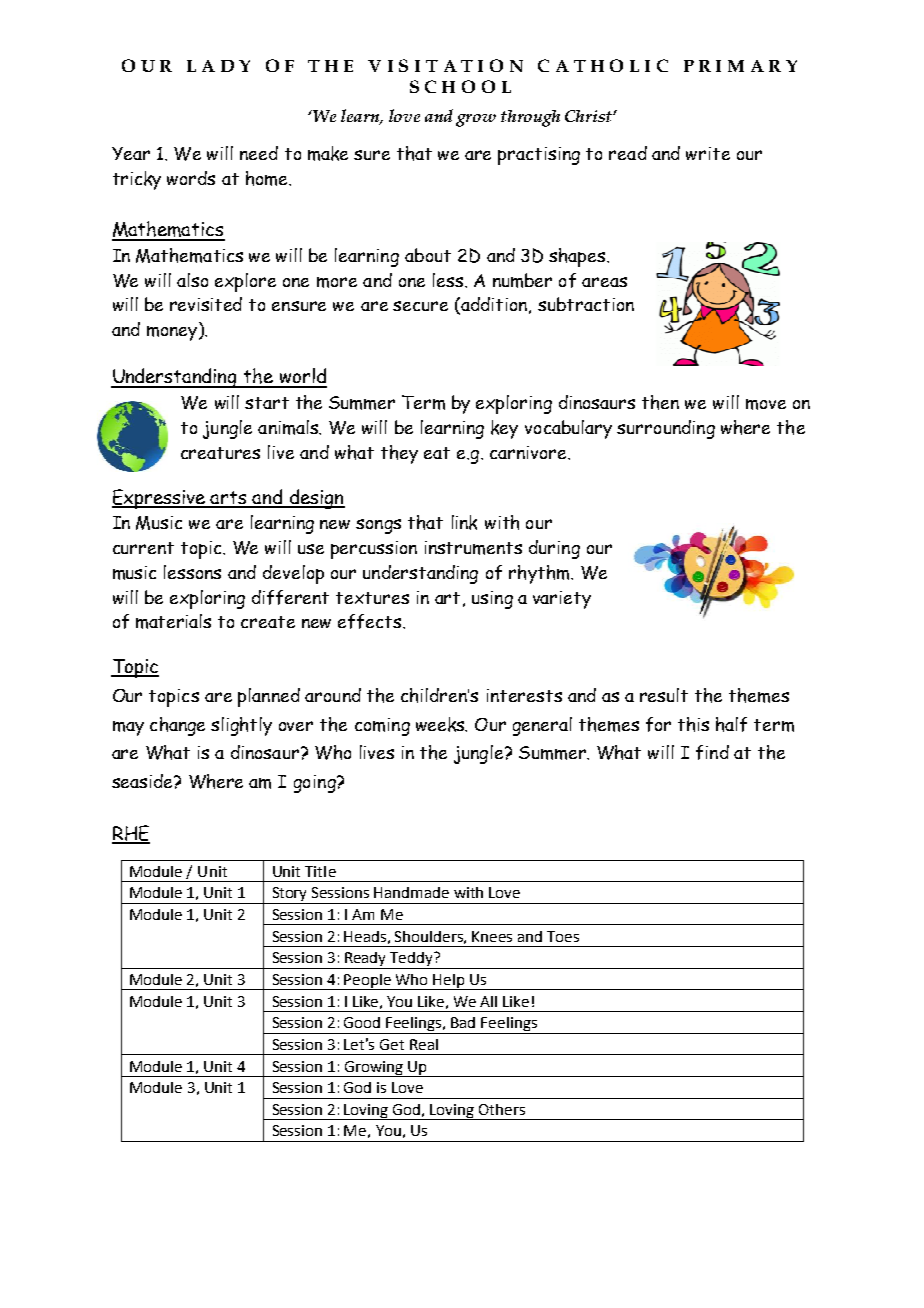  I want to click on Toes, so click(563, 936).
